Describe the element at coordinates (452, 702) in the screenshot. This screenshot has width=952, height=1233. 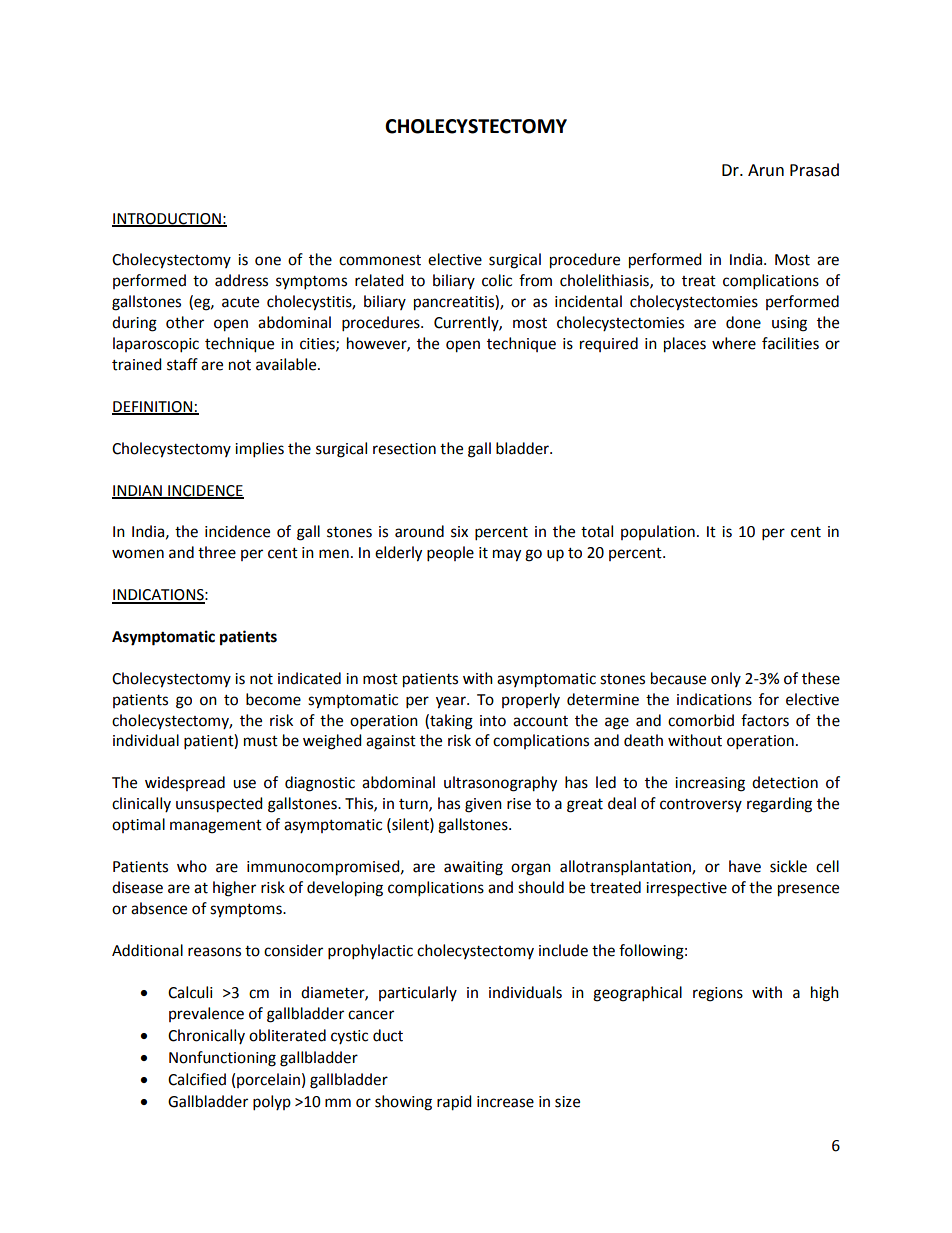
I see `year` at that location.
